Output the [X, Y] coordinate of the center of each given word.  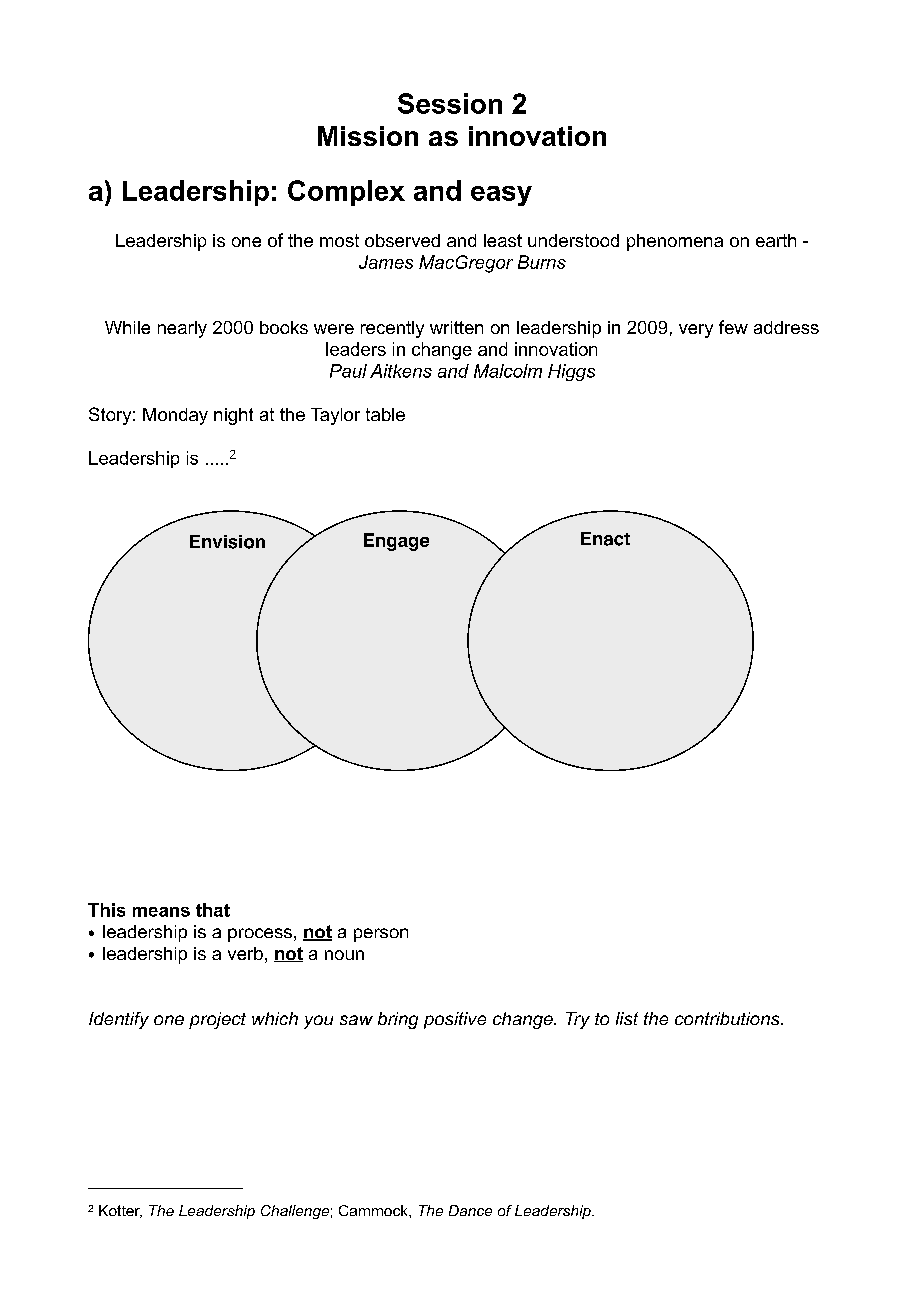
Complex [346, 193]
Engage [396, 542]
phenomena [675, 242]
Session [450, 103]
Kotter [120, 1211]
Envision [227, 542]
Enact [605, 539]
